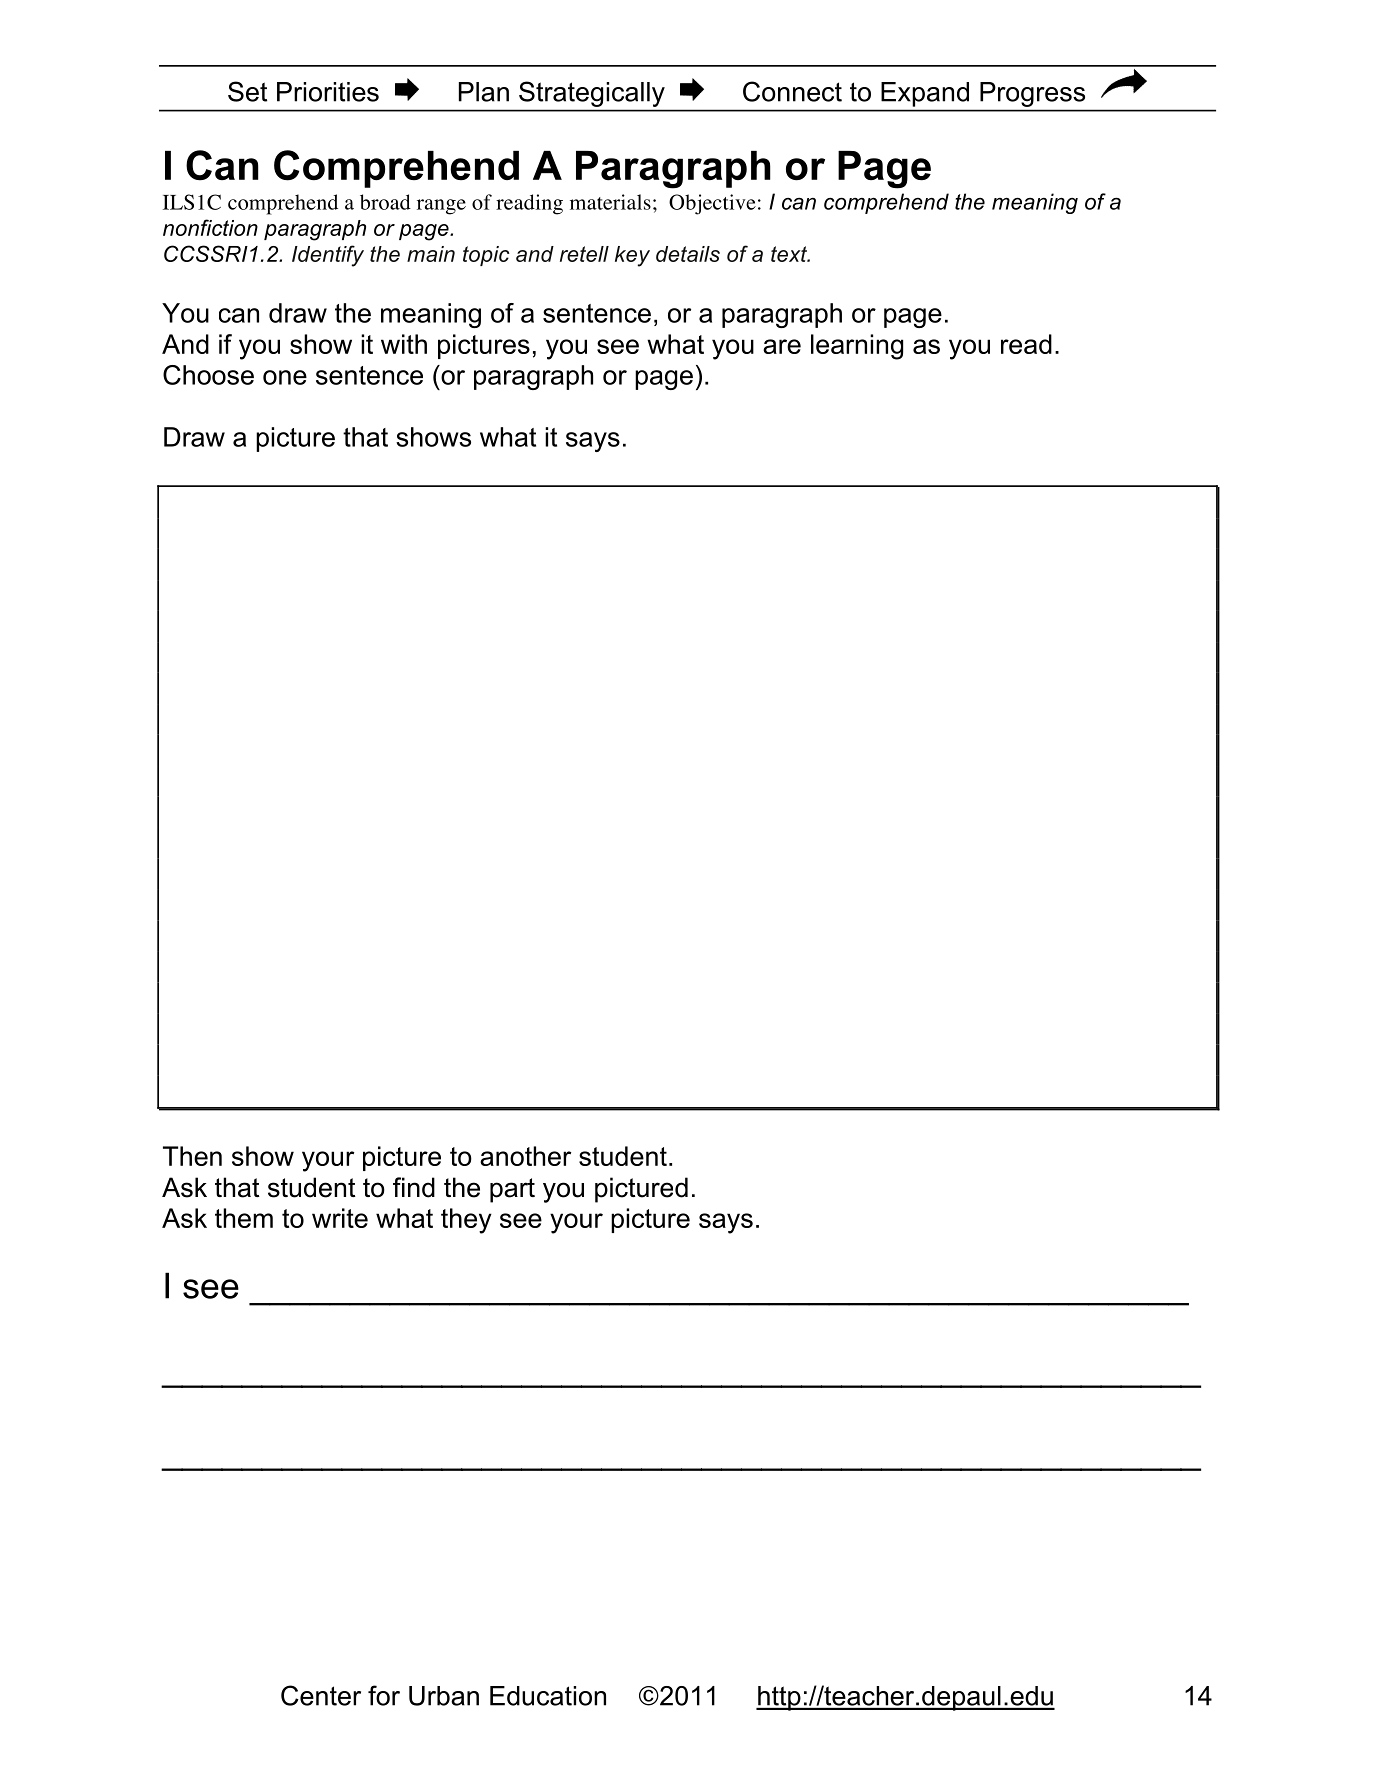  Describe the element at coordinates (444, 1696) in the document. I see `Urban` at that location.
